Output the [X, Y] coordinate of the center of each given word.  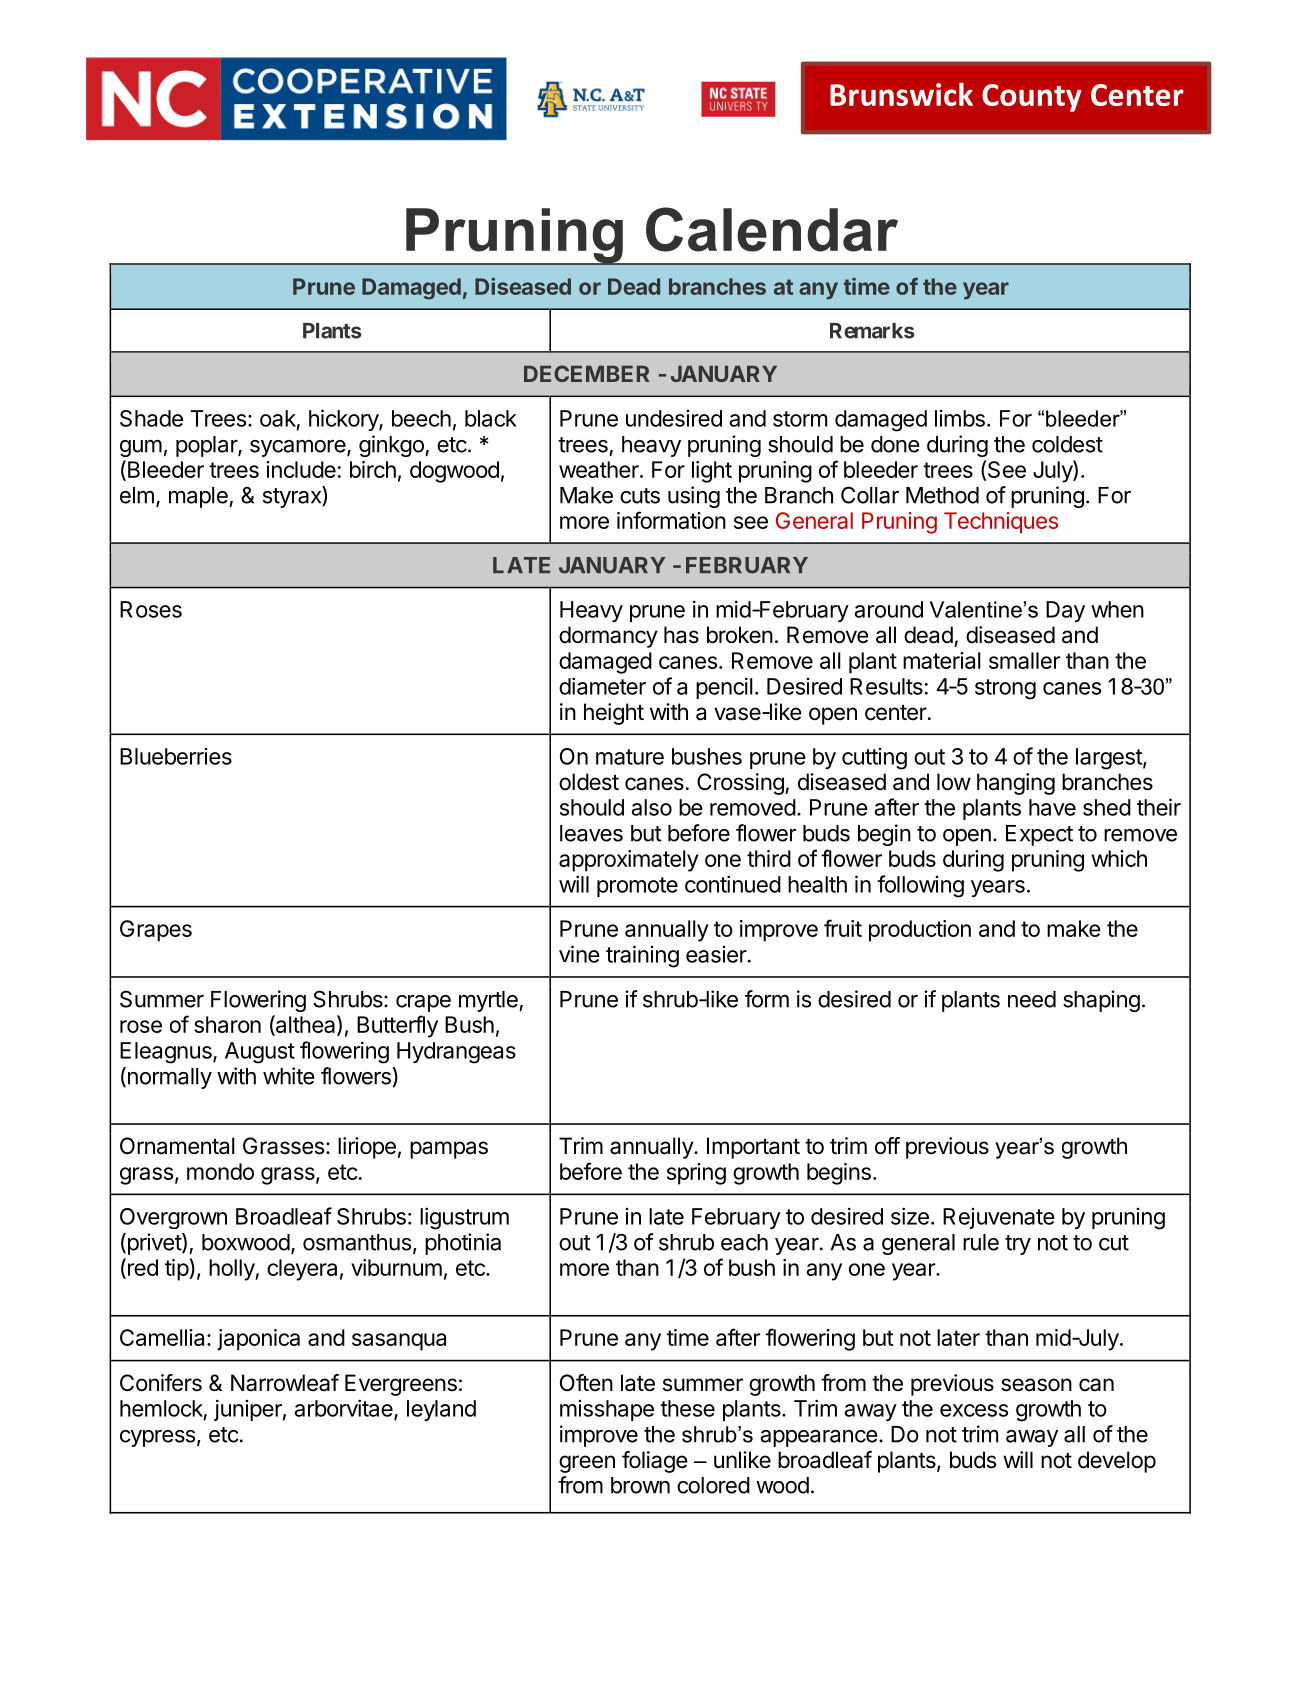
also [652, 807]
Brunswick [901, 94]
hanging [1016, 784]
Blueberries [176, 756]
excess [974, 1410]
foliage [655, 1462]
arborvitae [345, 1409]
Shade [151, 418]
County [1032, 98]
